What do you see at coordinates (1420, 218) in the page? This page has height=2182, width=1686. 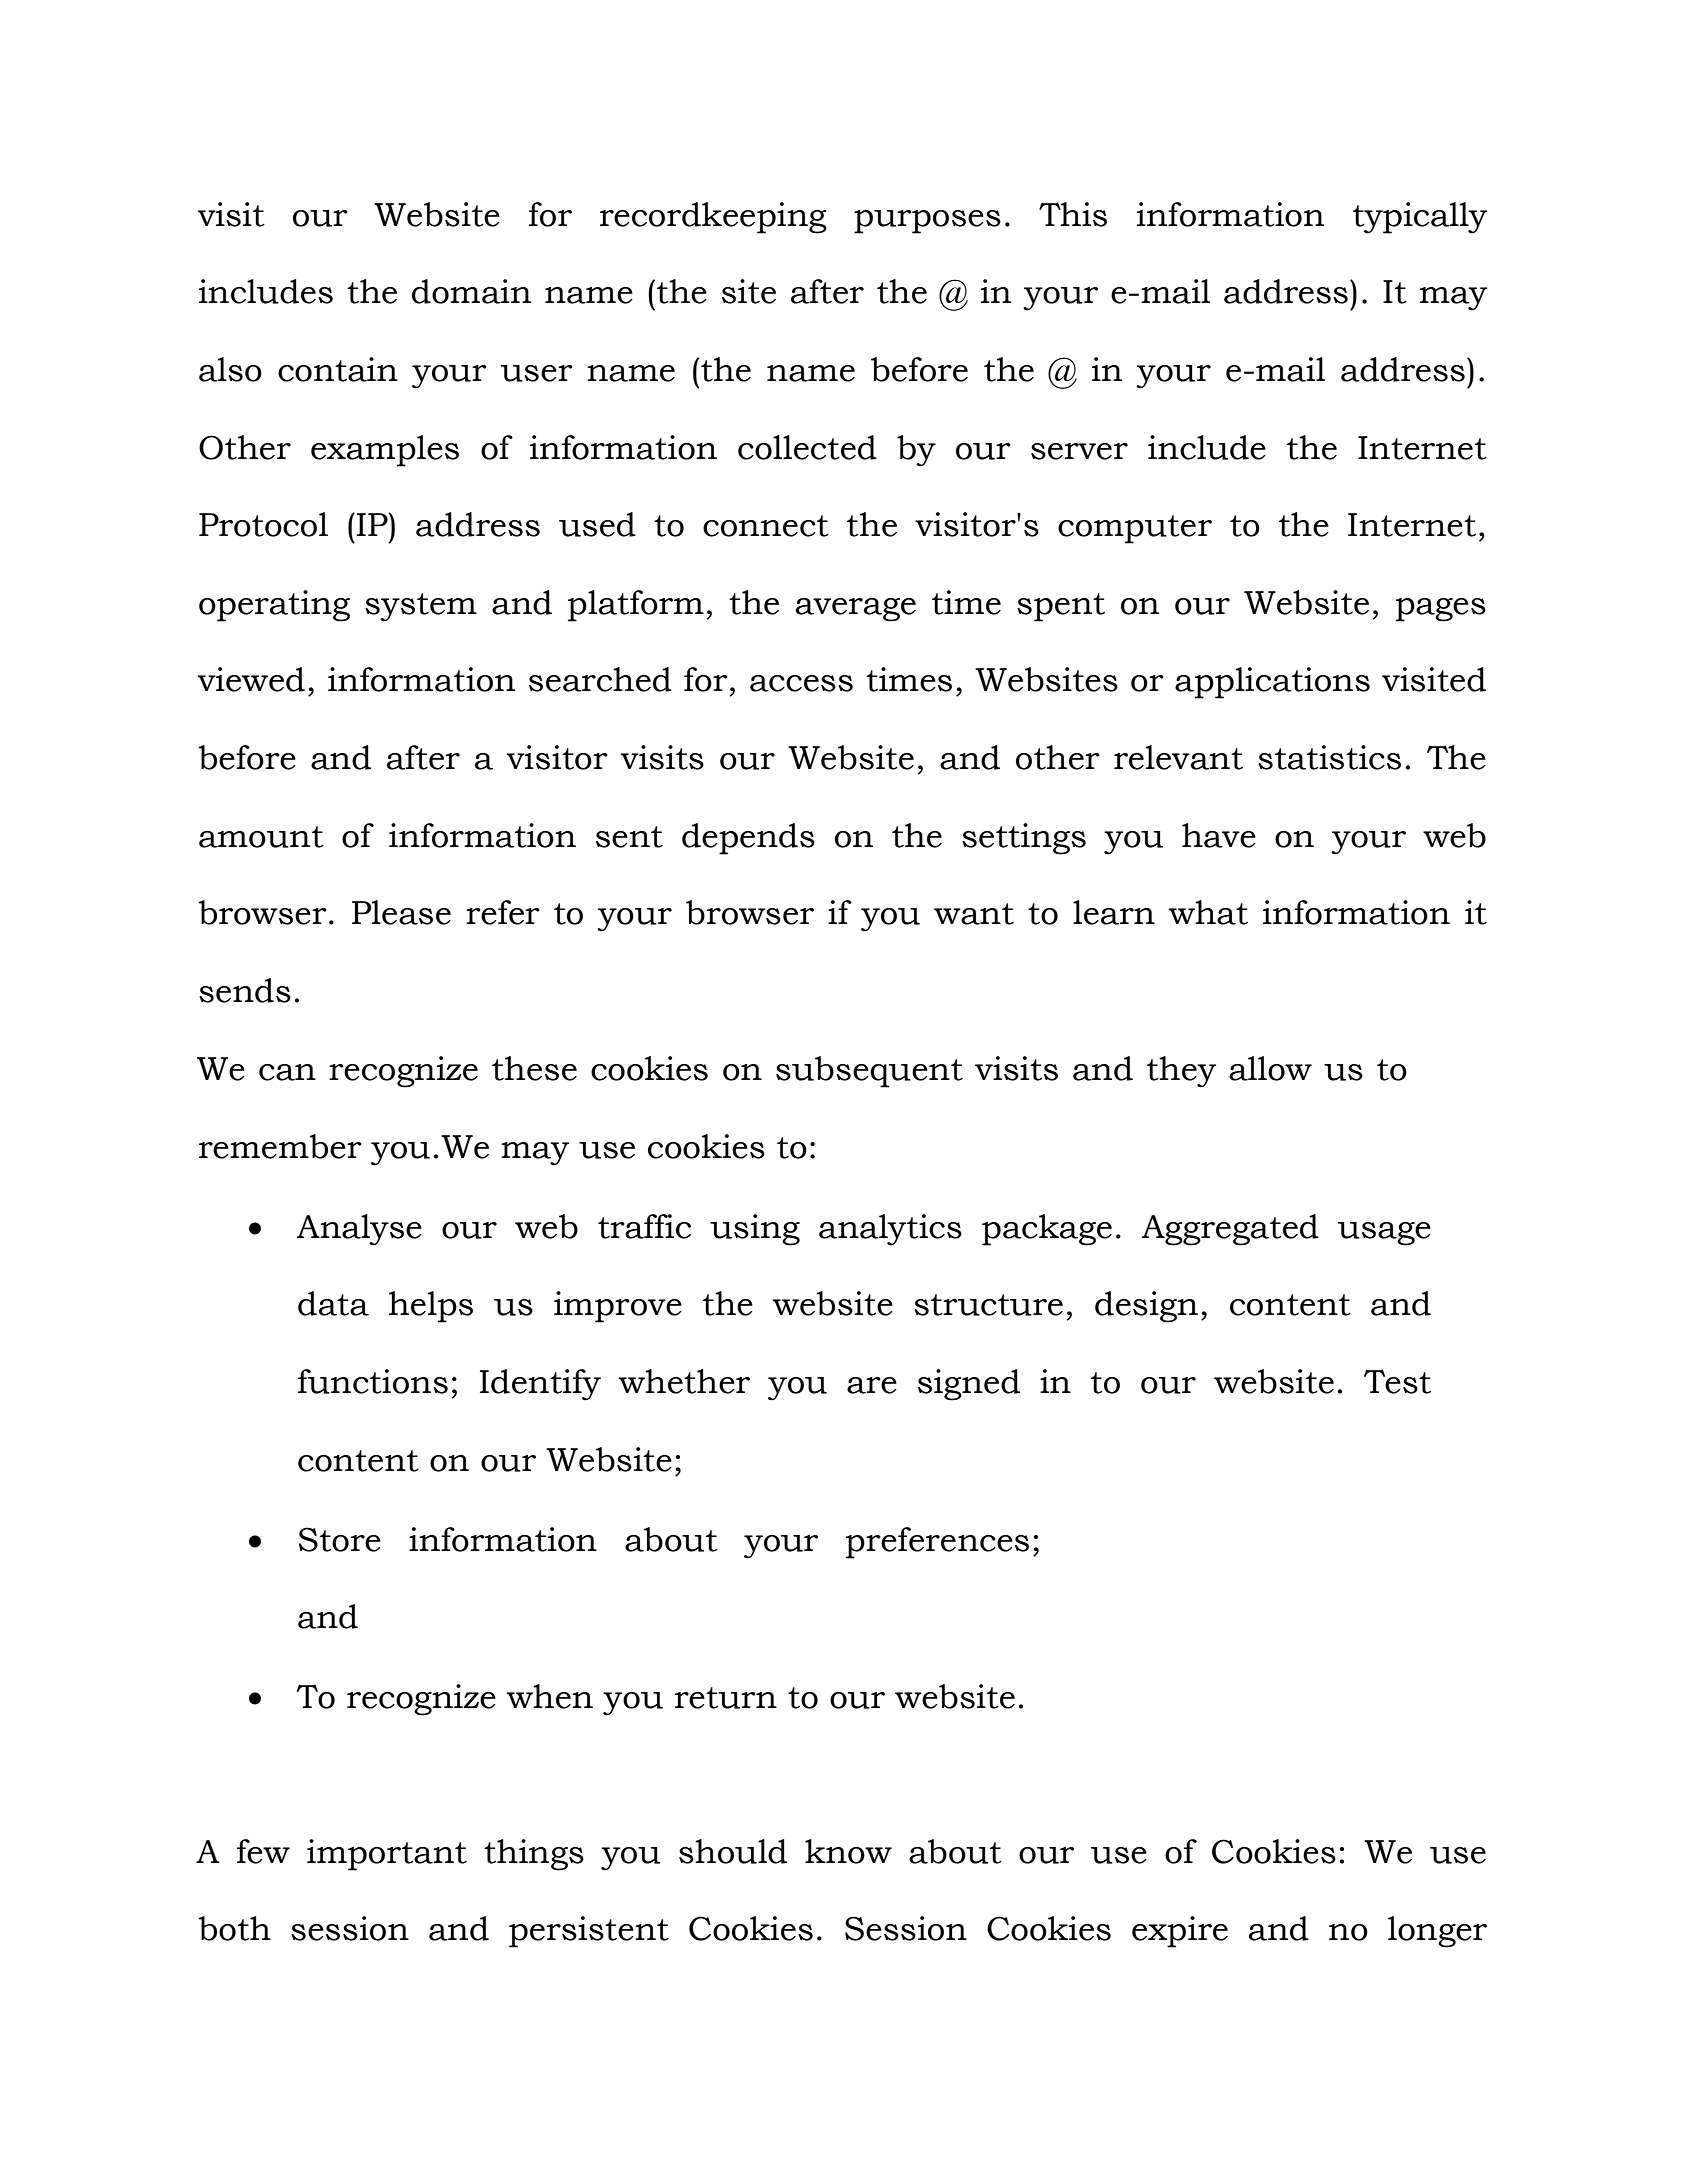 I see `typically` at bounding box center [1420, 218].
